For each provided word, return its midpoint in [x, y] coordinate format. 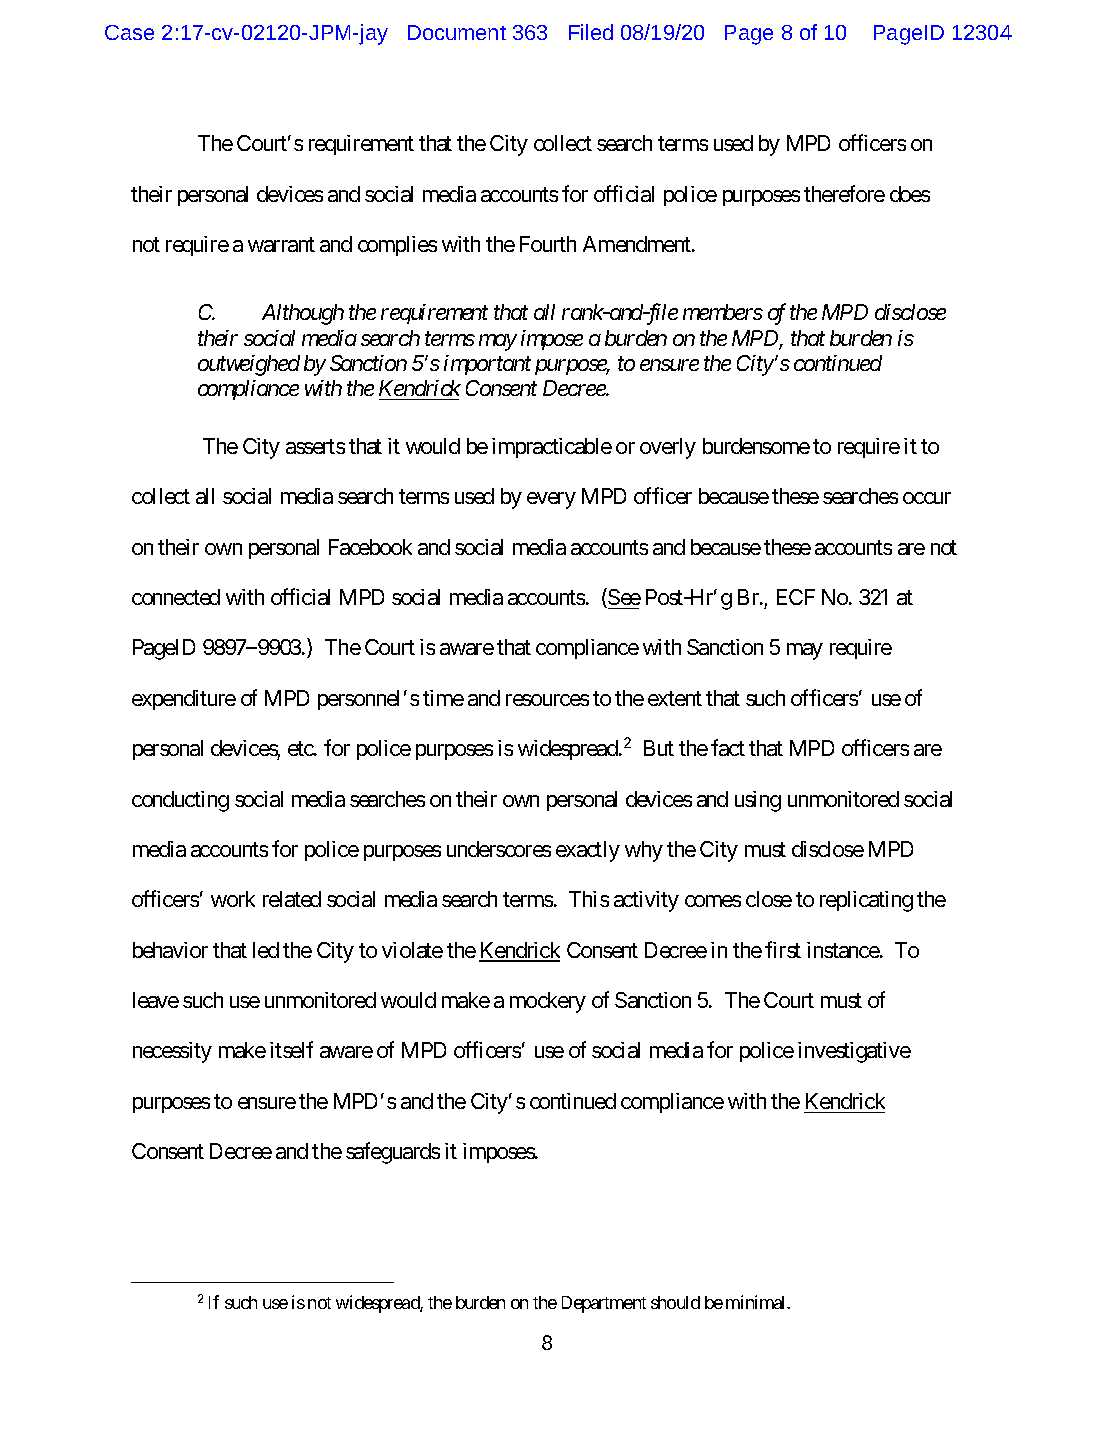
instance [843, 950]
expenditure [184, 700]
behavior [170, 950]
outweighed [249, 365]
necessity [172, 1052]
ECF [796, 597]
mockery [548, 1002]
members [723, 312]
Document [457, 32]
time [443, 698]
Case [129, 32]
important [487, 365]
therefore [844, 193]
